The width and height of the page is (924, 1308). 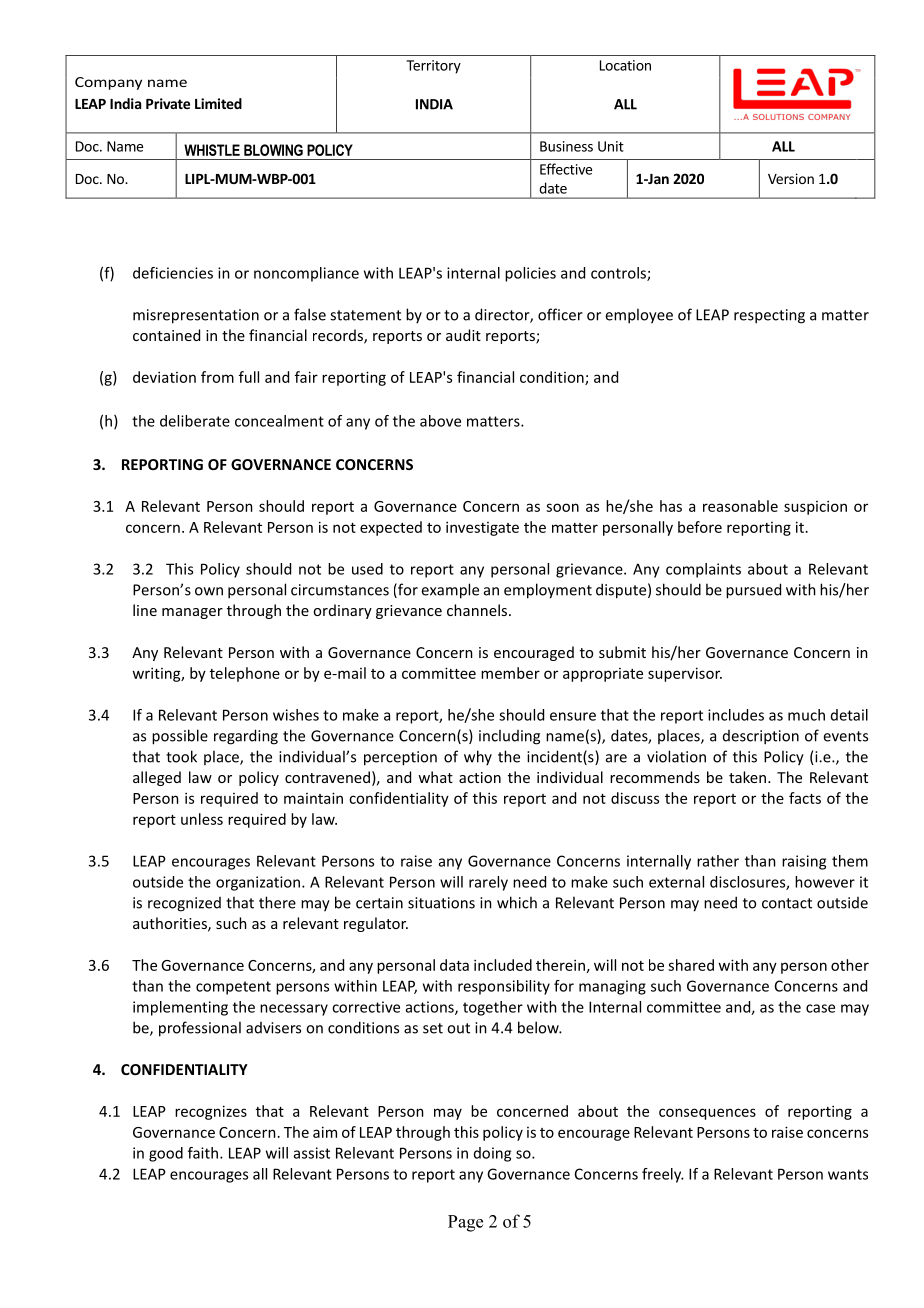 What do you see at coordinates (805, 798) in the page?
I see `facts` at bounding box center [805, 798].
